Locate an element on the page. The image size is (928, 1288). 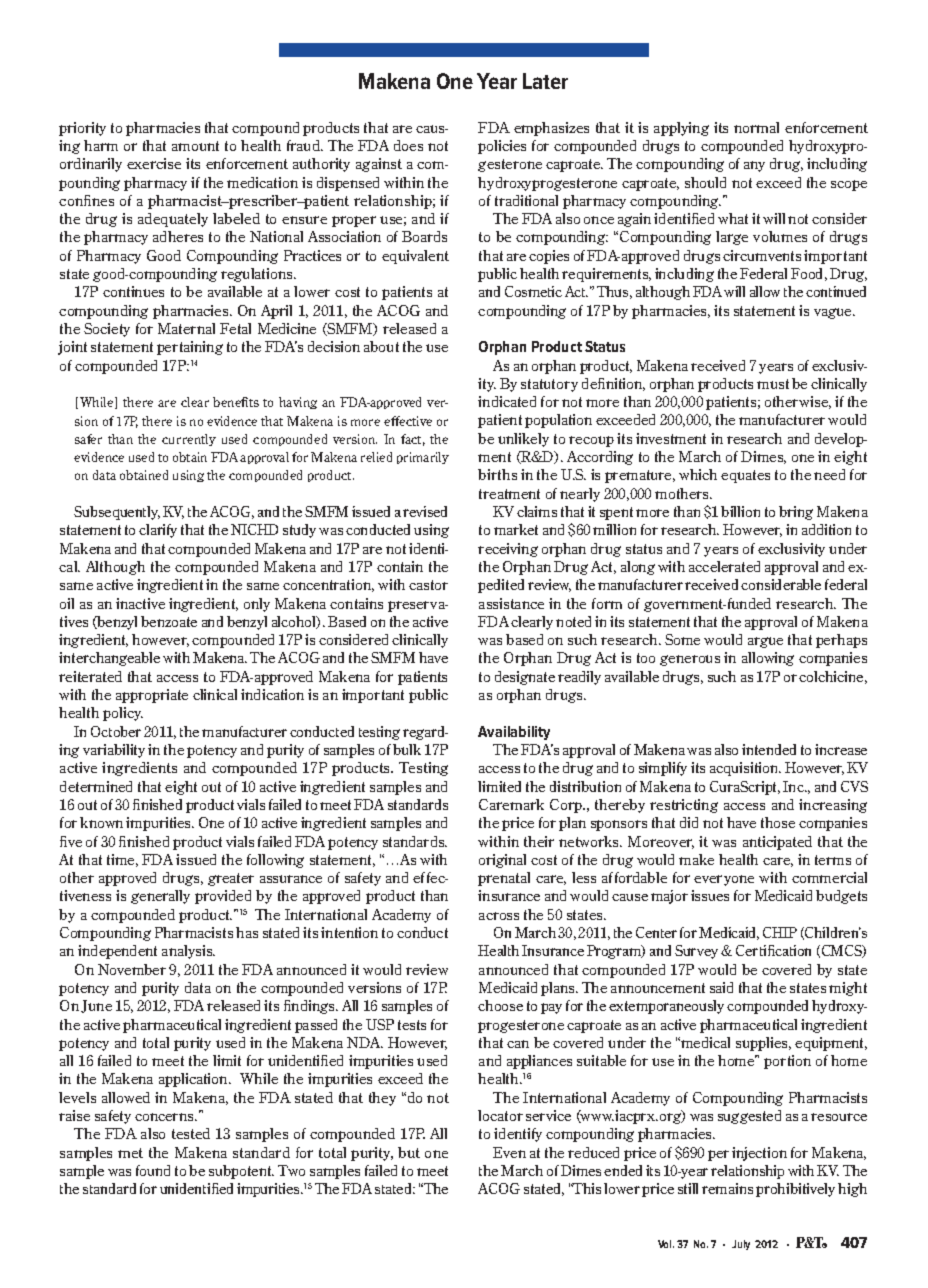
determined is located at coordinates (96, 786).
